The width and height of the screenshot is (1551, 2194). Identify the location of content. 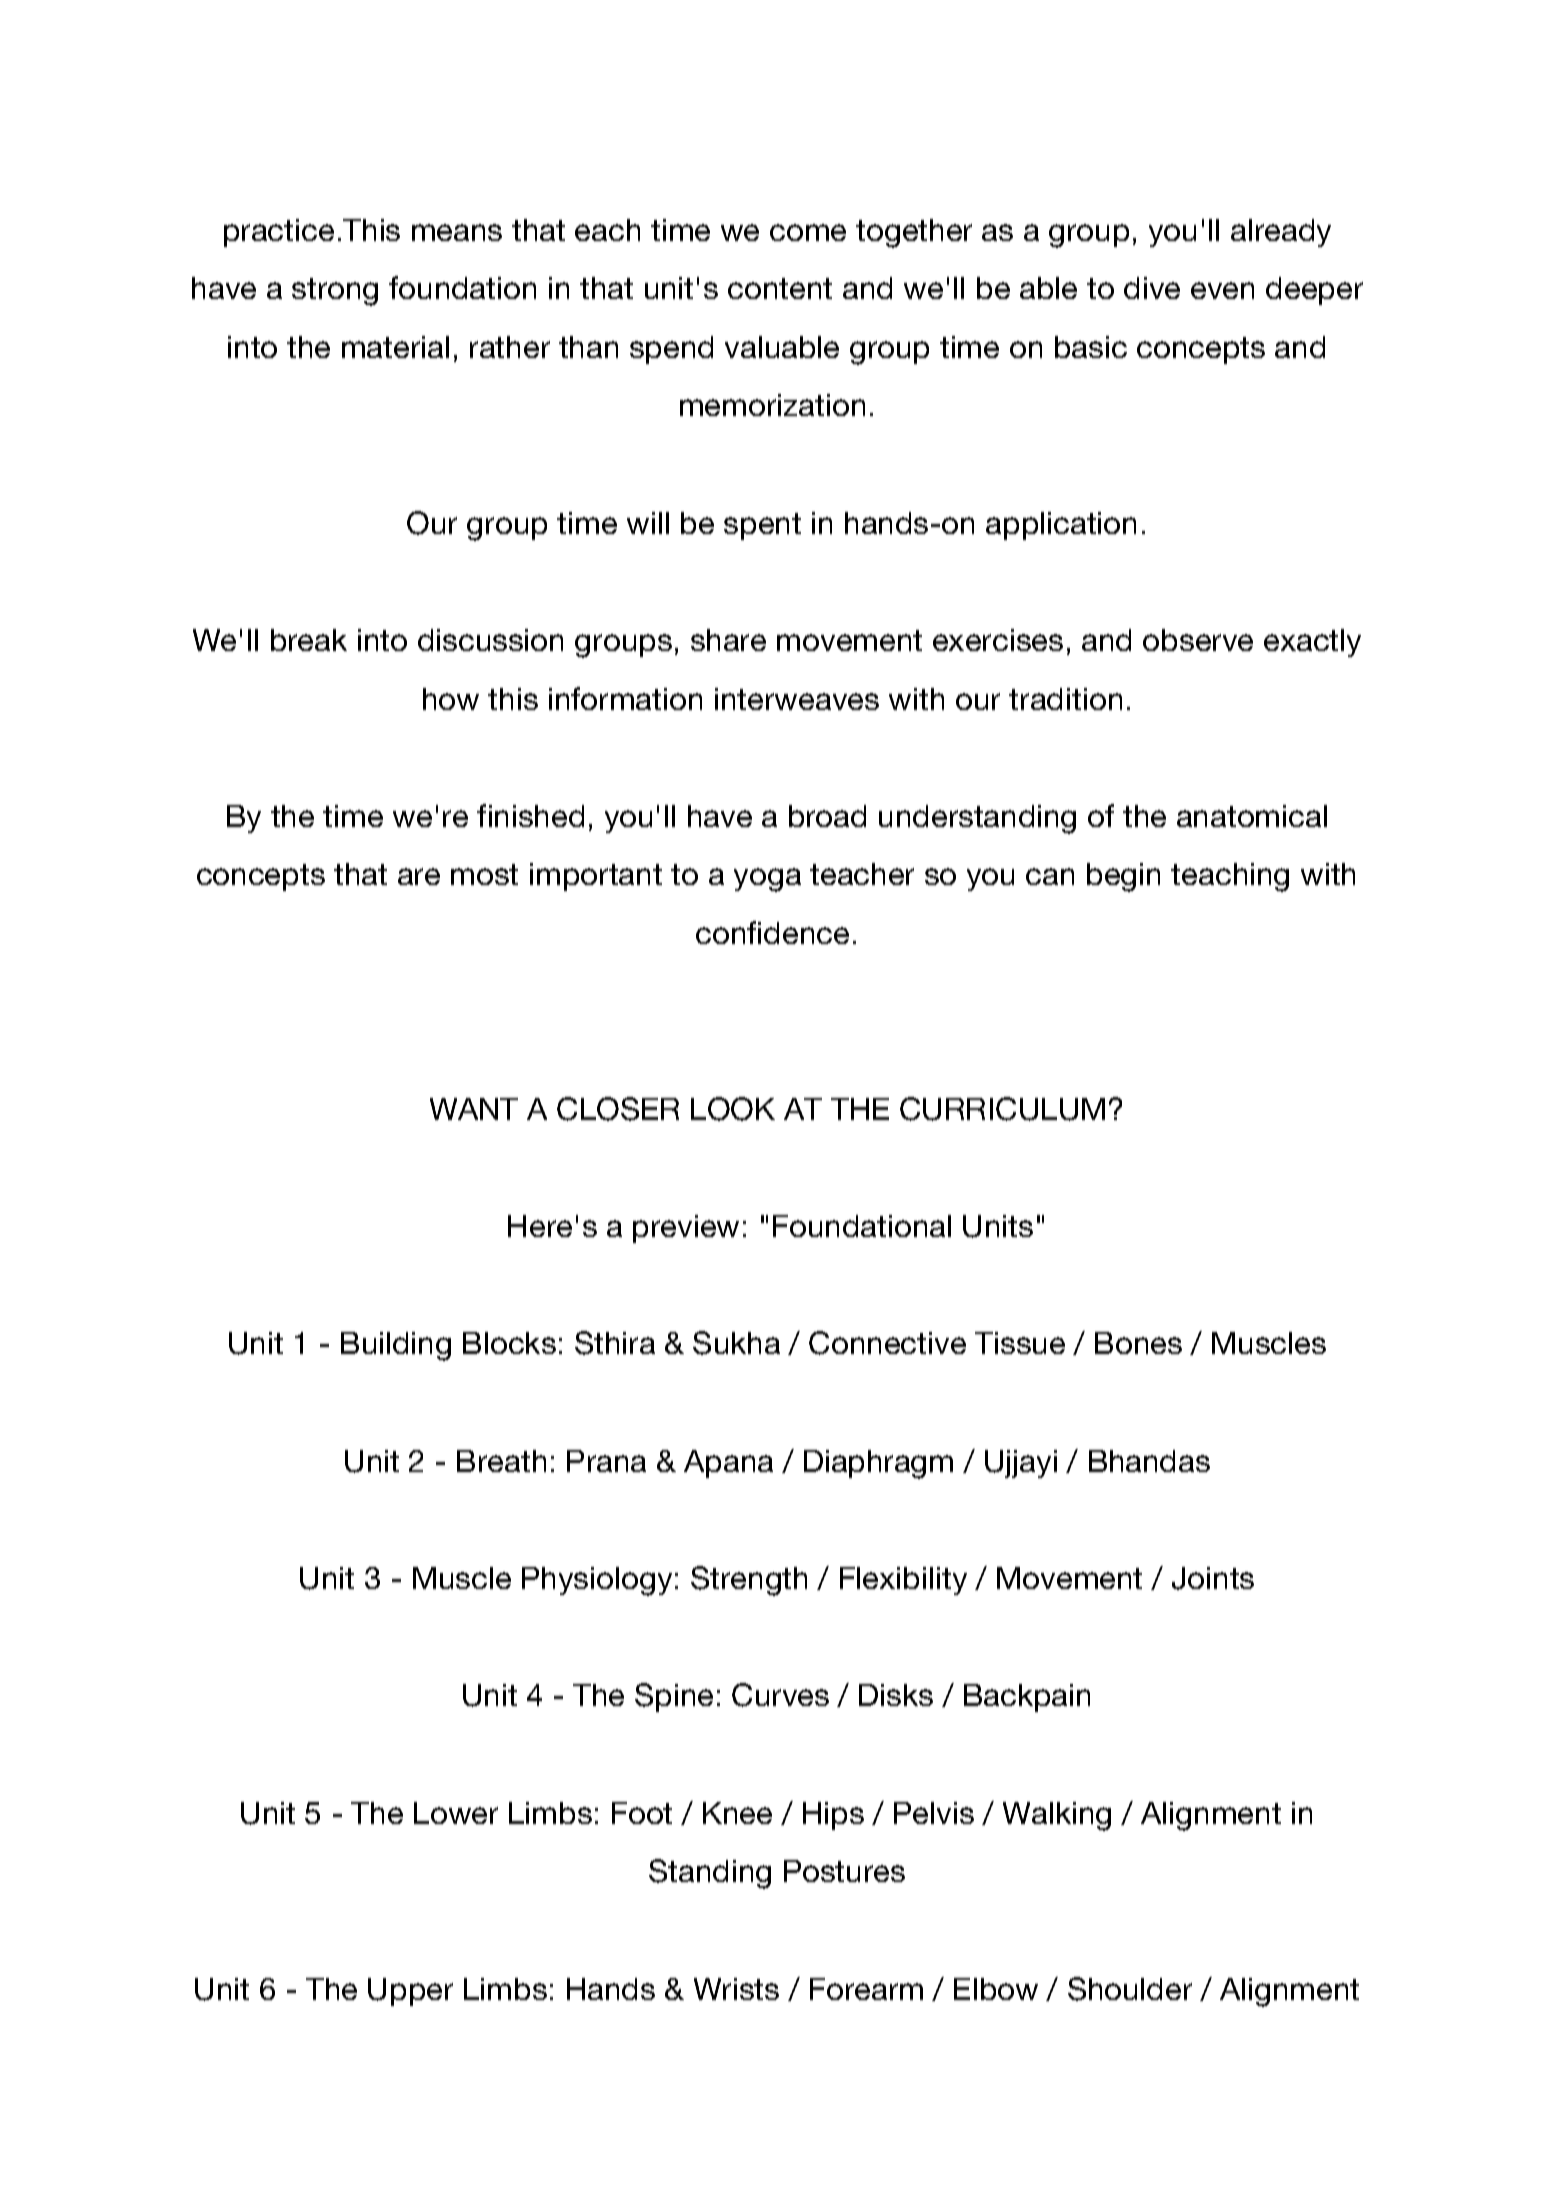
(780, 288).
